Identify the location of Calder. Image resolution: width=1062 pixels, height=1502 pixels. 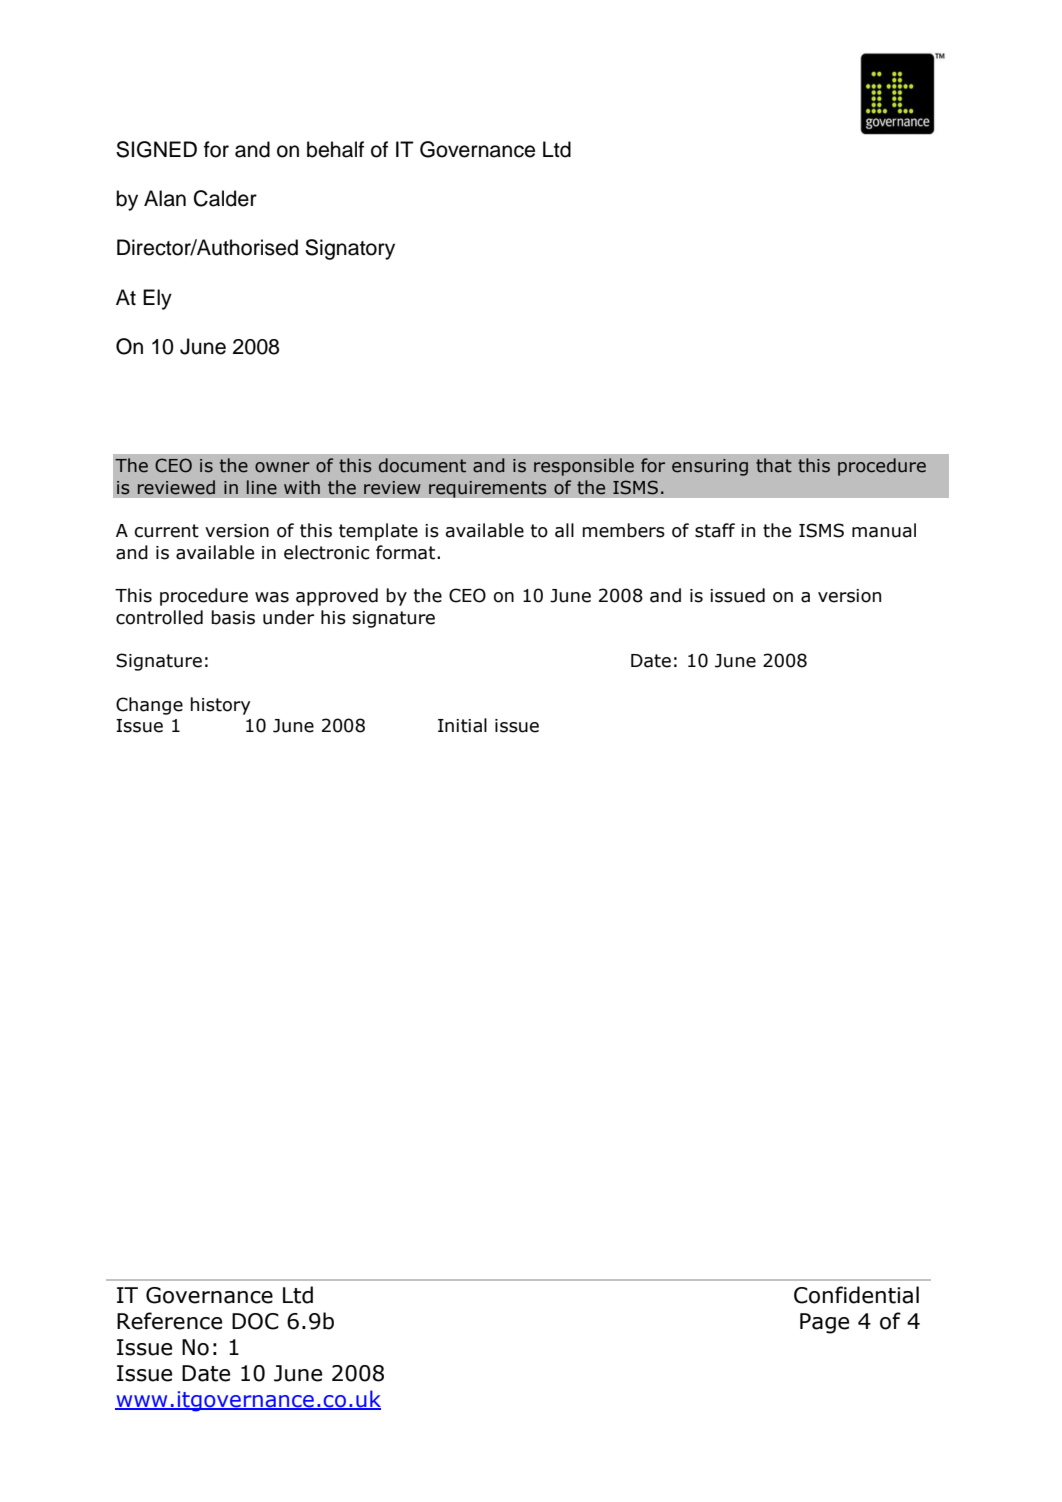
(225, 198).
